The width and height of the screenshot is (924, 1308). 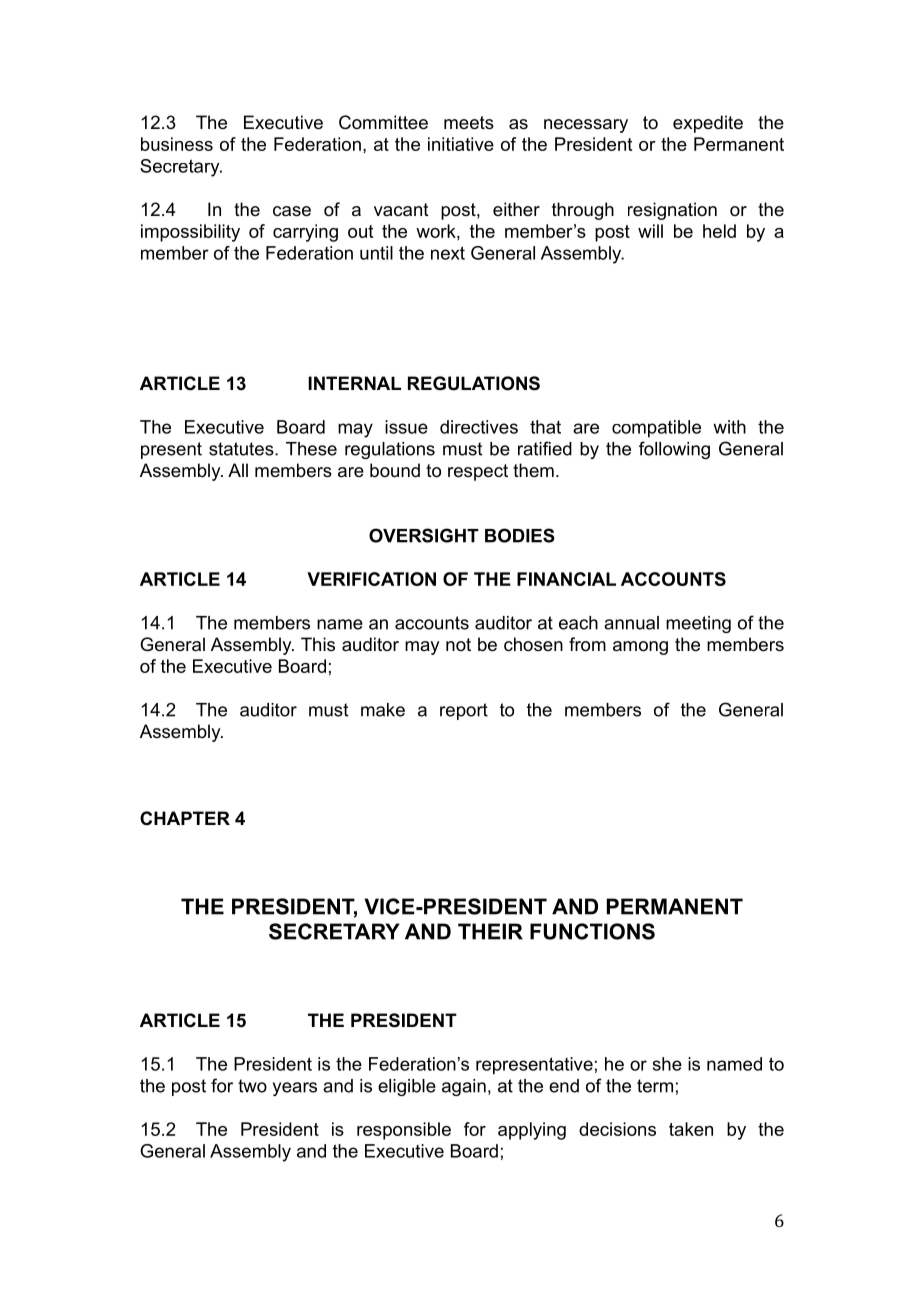 What do you see at coordinates (461, 144) in the screenshot?
I see `initiative` at bounding box center [461, 144].
